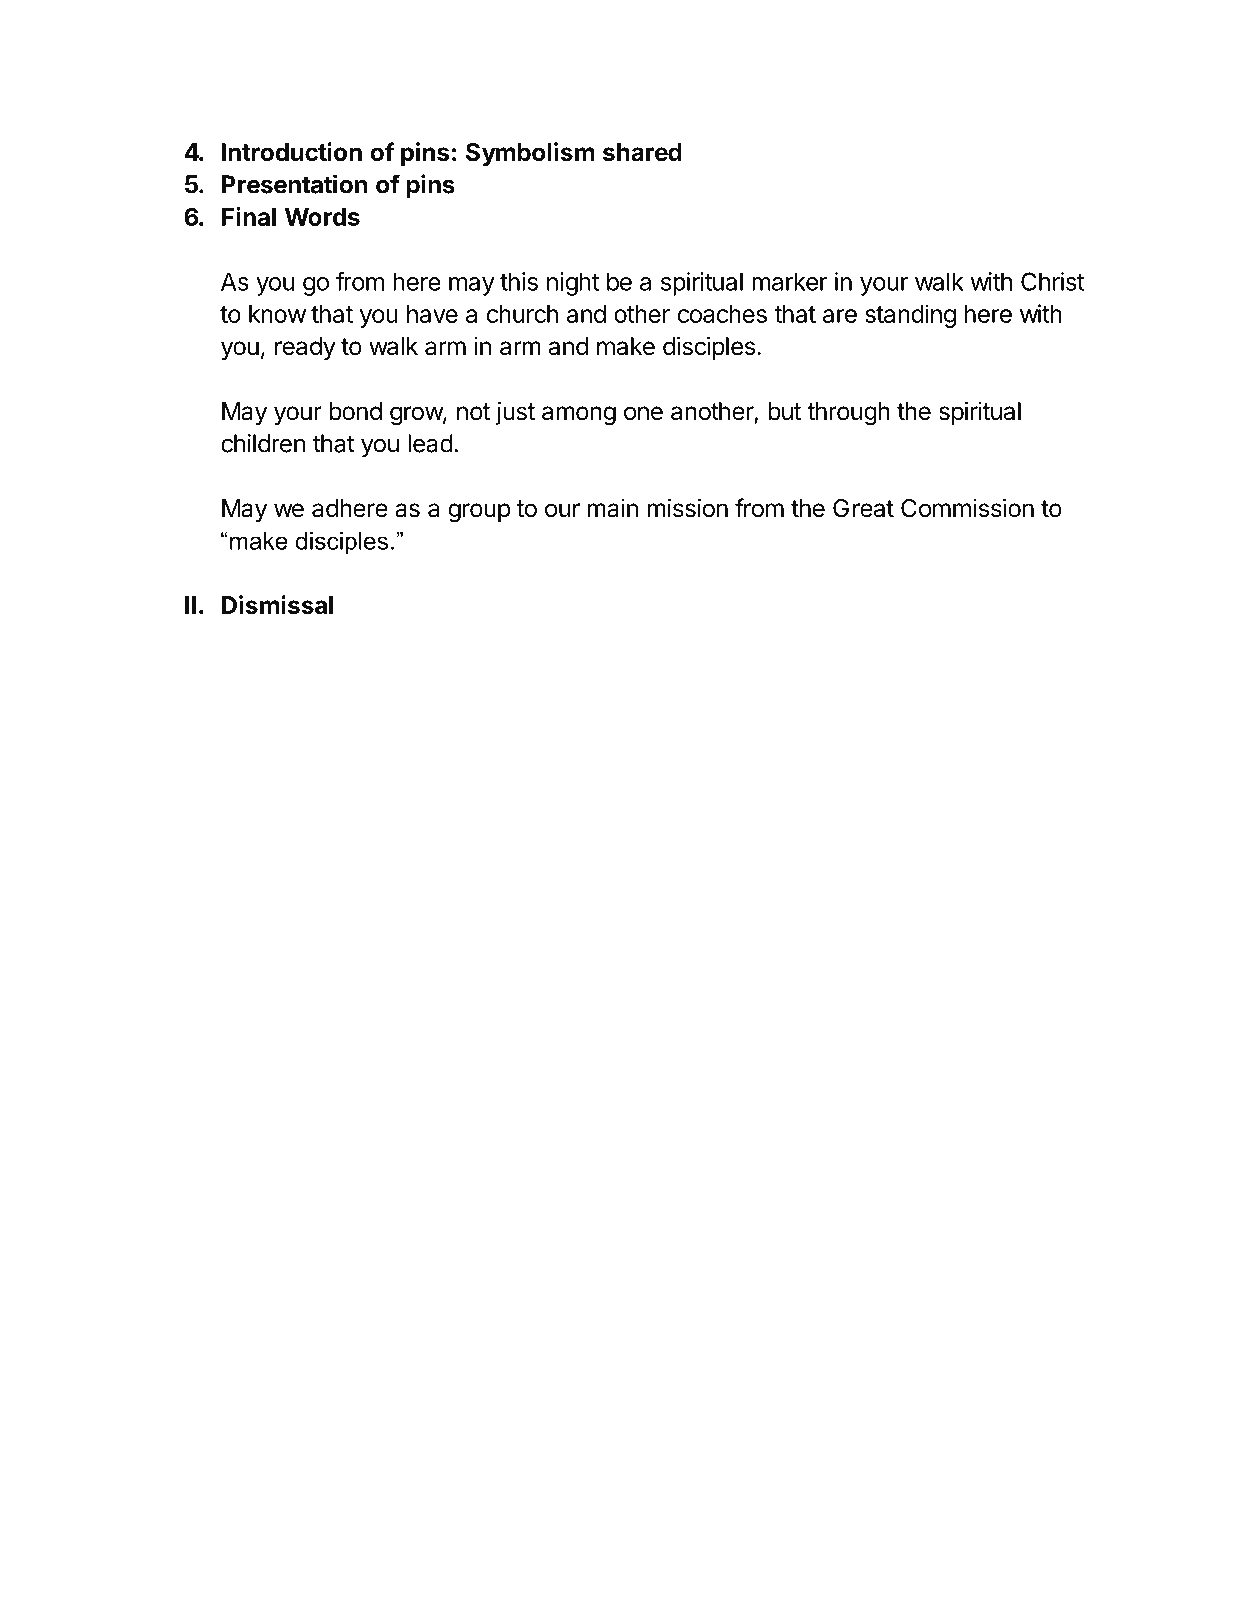 The width and height of the screenshot is (1248, 1615). Describe the element at coordinates (863, 508) in the screenshot. I see `Great` at that location.
